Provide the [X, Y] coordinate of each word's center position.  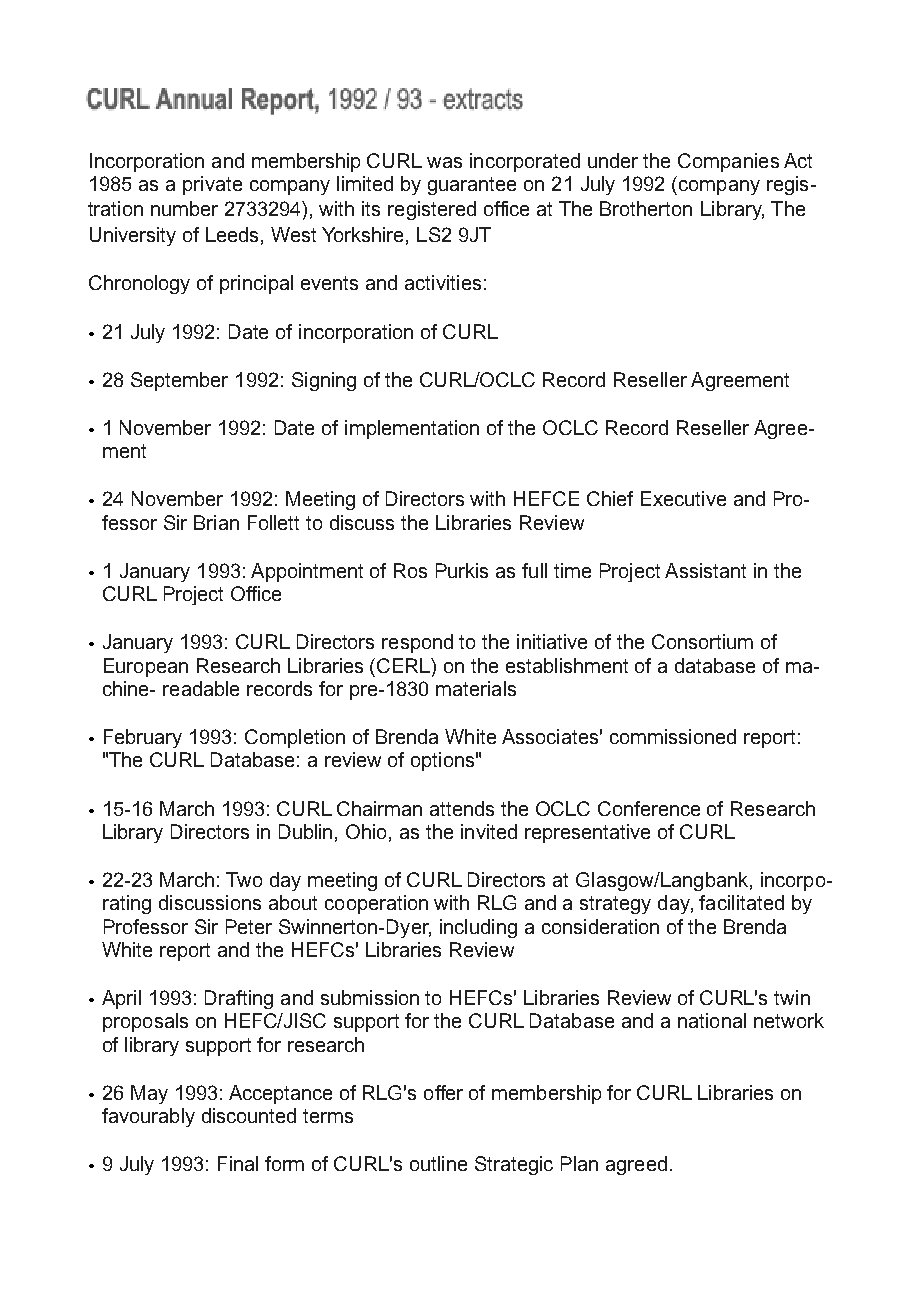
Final [238, 1163]
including [478, 928]
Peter [249, 926]
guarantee [472, 186]
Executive [683, 498]
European [146, 667]
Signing [324, 381]
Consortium [702, 641]
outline [438, 1163]
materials [476, 688]
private [212, 185]
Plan [579, 1163]
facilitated [741, 902]
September [179, 381]
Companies [728, 162]
